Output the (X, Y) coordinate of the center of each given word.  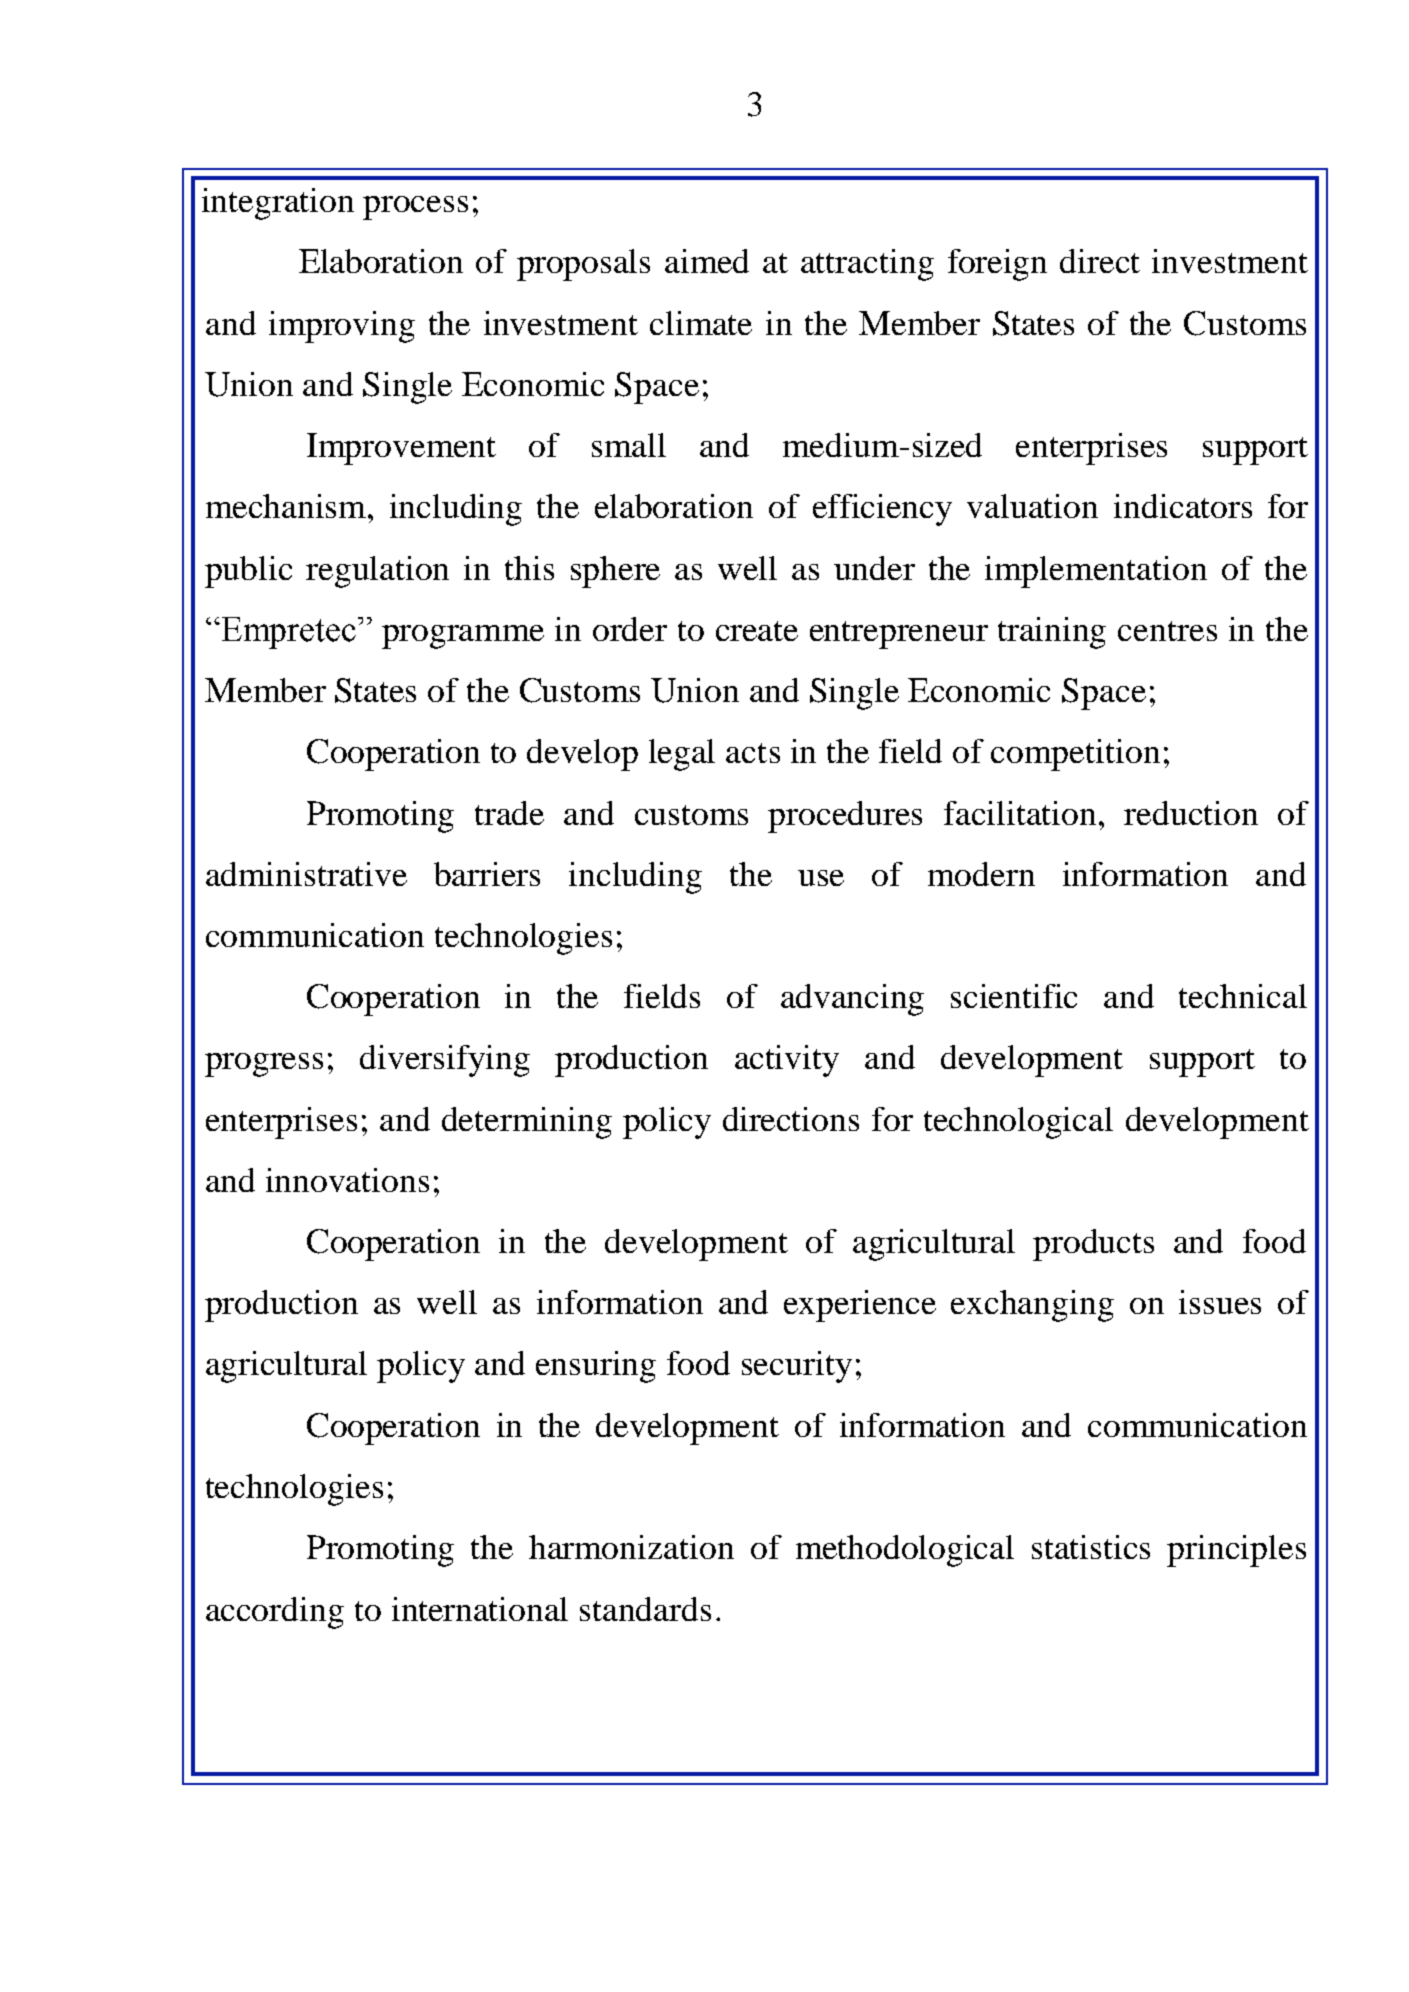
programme (463, 637)
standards (645, 1609)
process (415, 208)
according (275, 1613)
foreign (997, 265)
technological (1018, 1123)
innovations (347, 1180)
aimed (707, 261)
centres (1167, 631)
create (757, 631)
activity (787, 1061)
